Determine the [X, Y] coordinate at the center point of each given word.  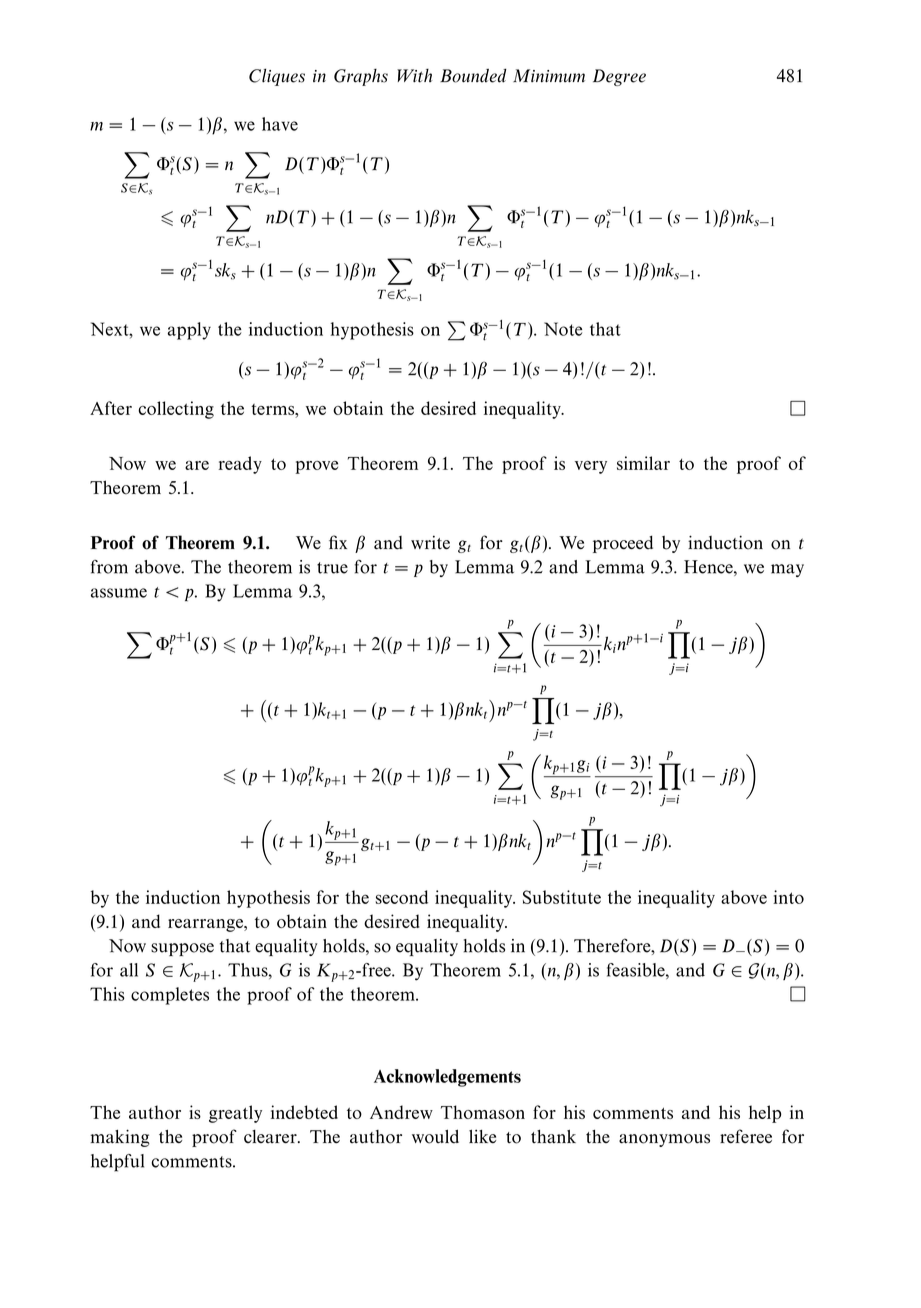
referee [746, 1136]
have [280, 124]
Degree [619, 77]
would [435, 1136]
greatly [235, 1114]
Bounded [473, 76]
